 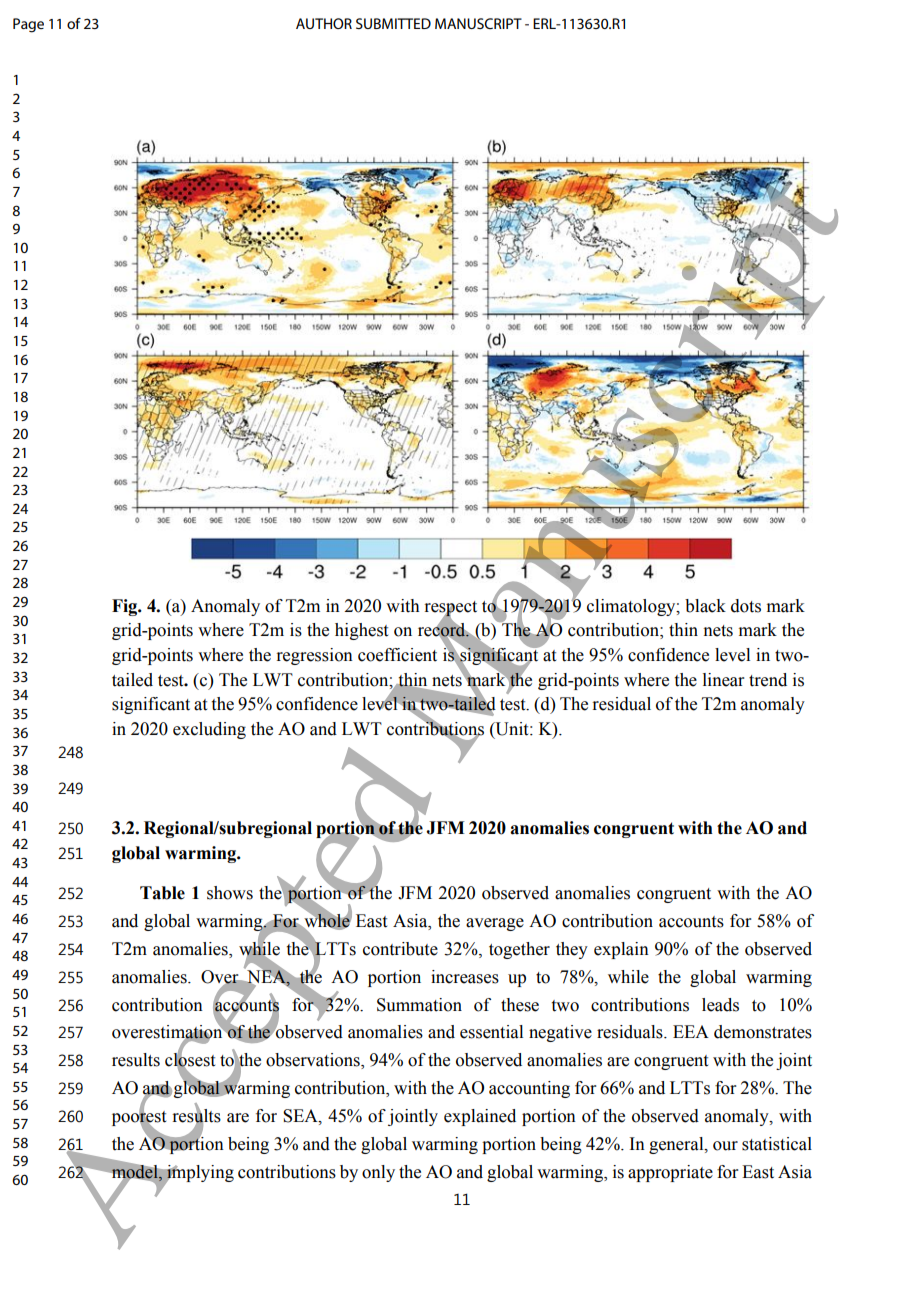 What do you see at coordinates (393, 23) in the screenshot?
I see `SUBMITTED` at bounding box center [393, 23].
